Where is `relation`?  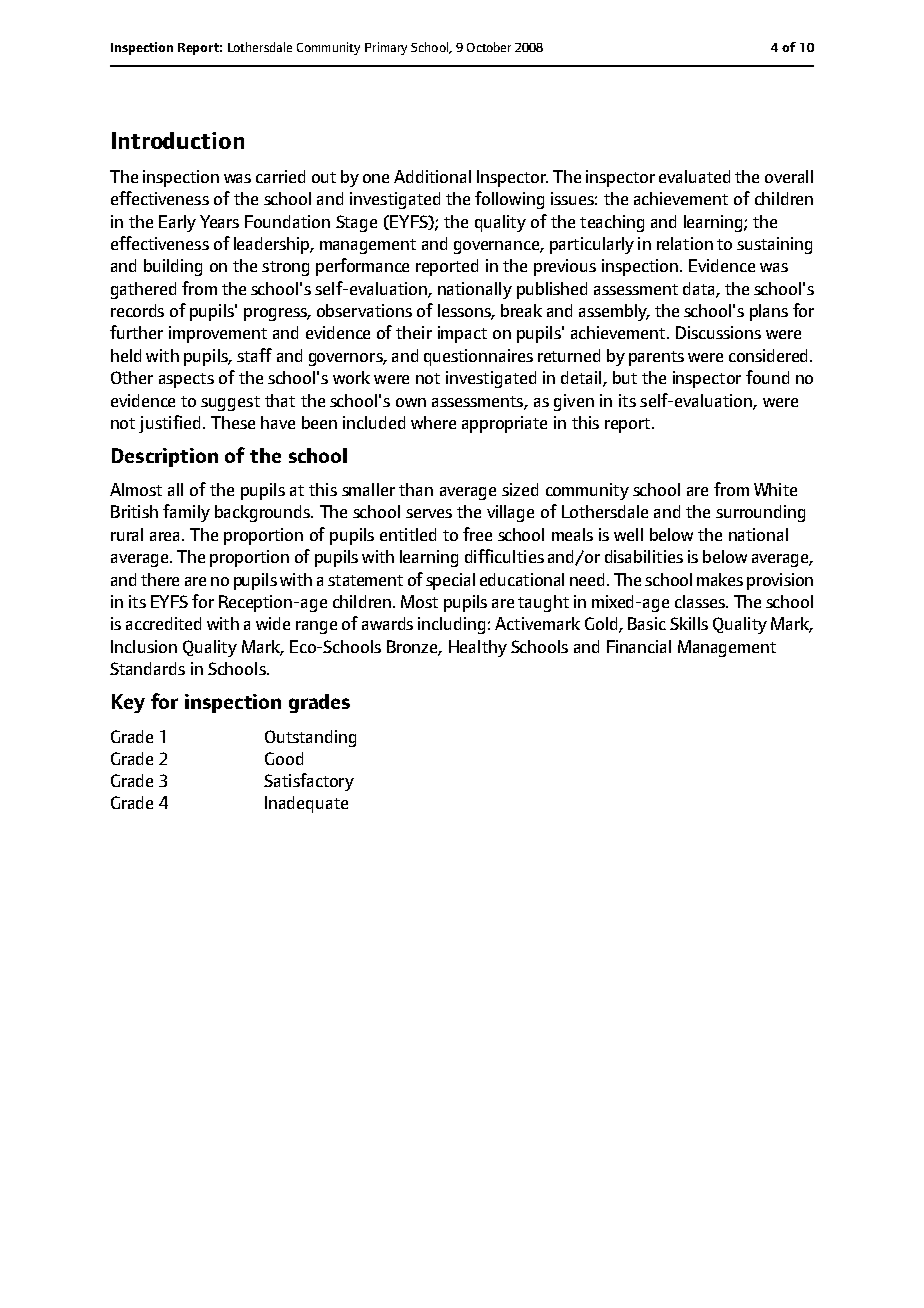 relation is located at coordinates (685, 243).
